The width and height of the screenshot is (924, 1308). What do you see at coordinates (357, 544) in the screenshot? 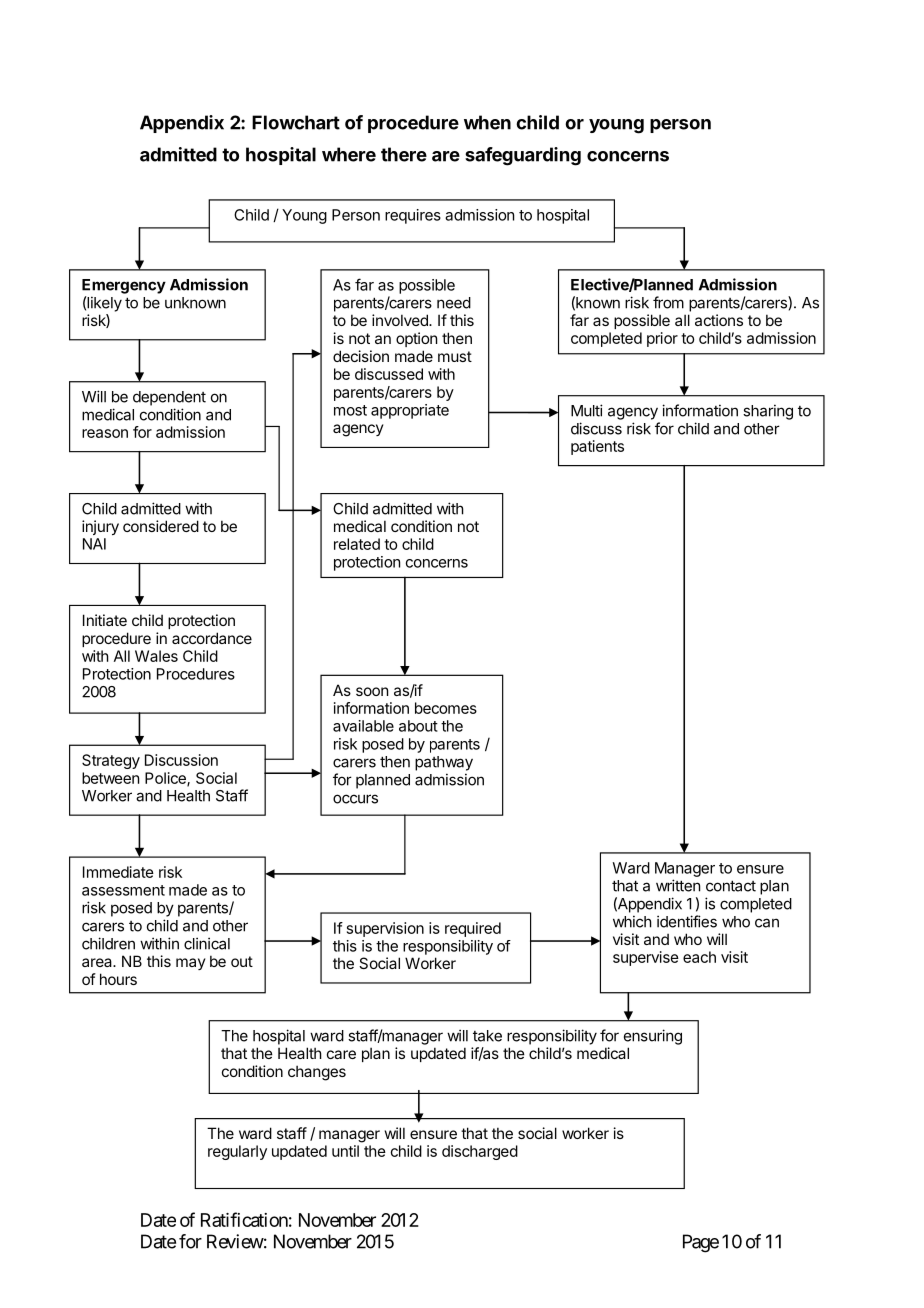
I see `related` at bounding box center [357, 544].
